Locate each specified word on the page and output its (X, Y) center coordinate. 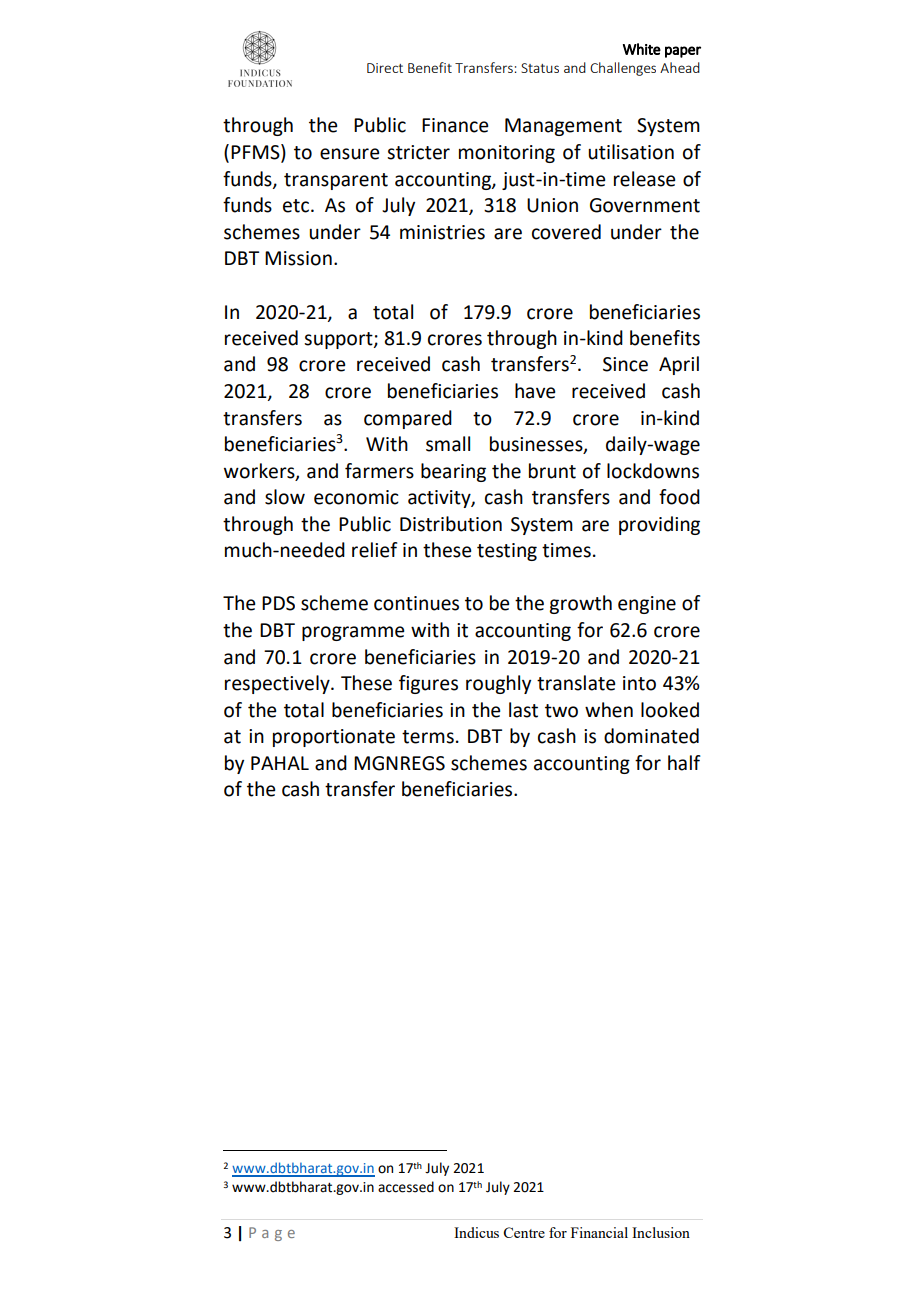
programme (353, 633)
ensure (349, 154)
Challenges (623, 69)
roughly (498, 684)
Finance (455, 125)
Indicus (476, 1232)
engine (647, 605)
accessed (406, 1187)
